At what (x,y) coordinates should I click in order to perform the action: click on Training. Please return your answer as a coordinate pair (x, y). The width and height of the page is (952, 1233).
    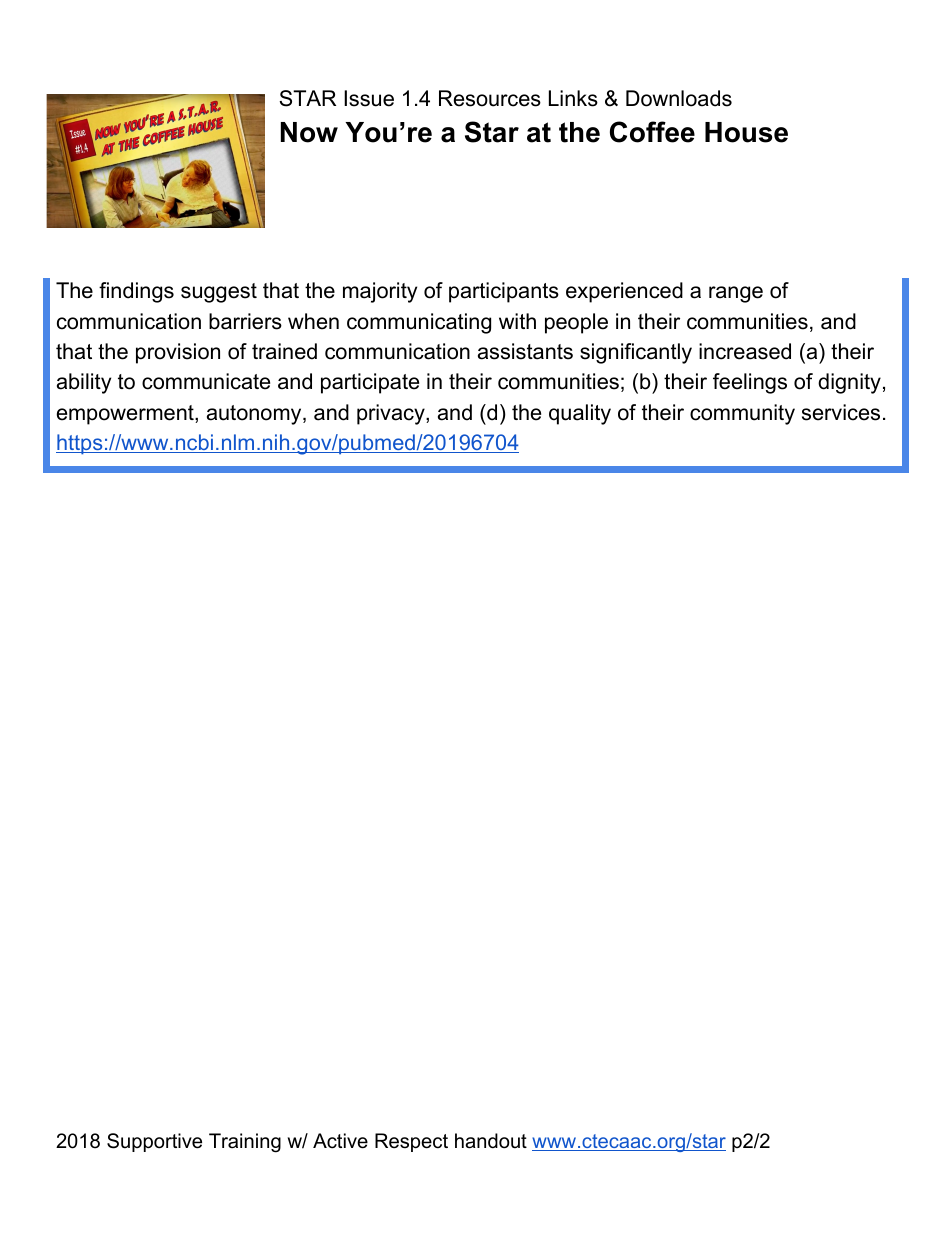
    Looking at the image, I should click on (245, 1143).
